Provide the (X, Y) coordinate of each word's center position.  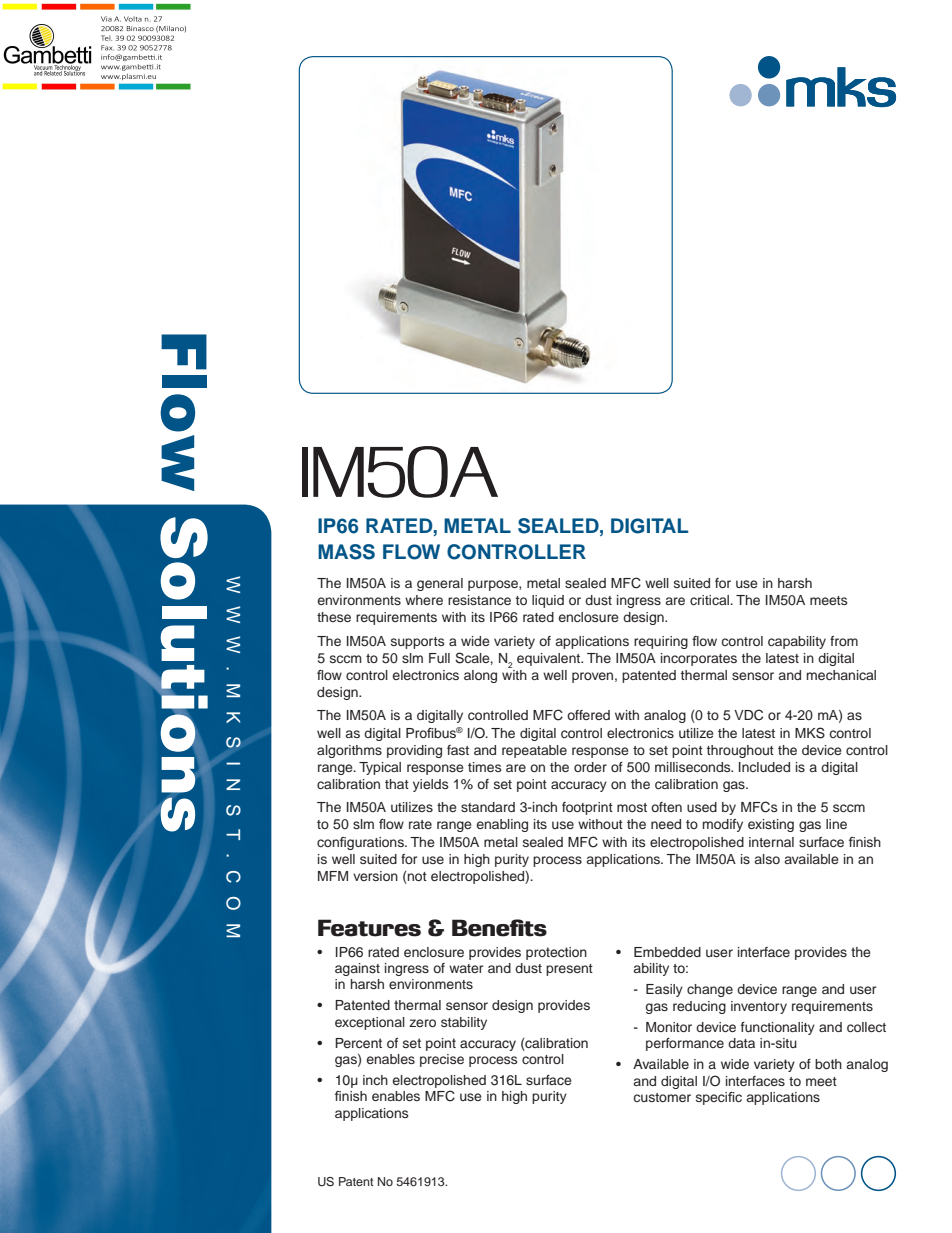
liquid (548, 601)
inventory (759, 1007)
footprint (587, 808)
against (357, 969)
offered (588, 715)
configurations (361, 843)
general (440, 584)
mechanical (841, 675)
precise (442, 1060)
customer (662, 1097)
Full (439, 658)
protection (556, 953)
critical (710, 600)
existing (771, 825)
